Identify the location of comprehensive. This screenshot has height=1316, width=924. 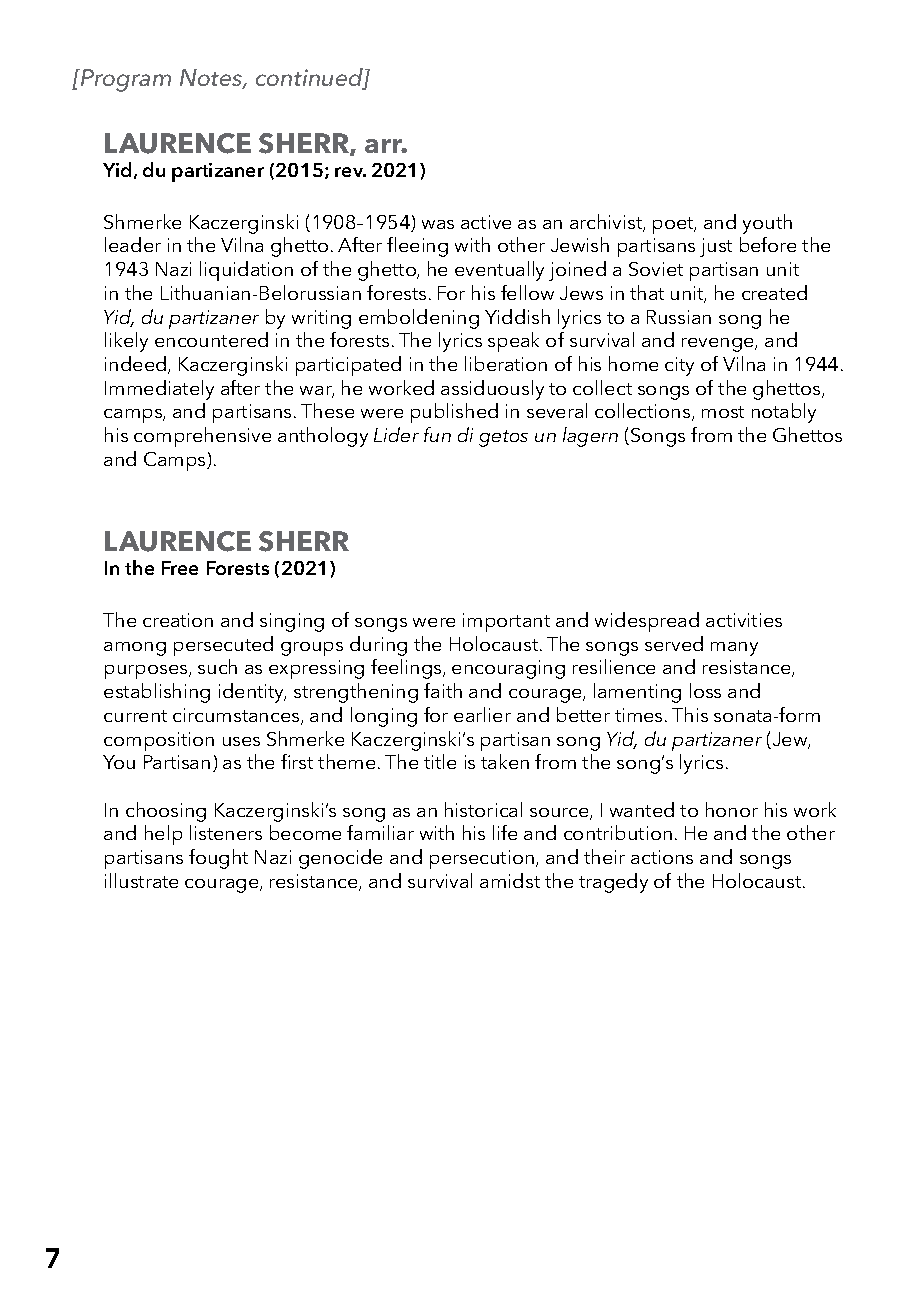
(202, 437).
